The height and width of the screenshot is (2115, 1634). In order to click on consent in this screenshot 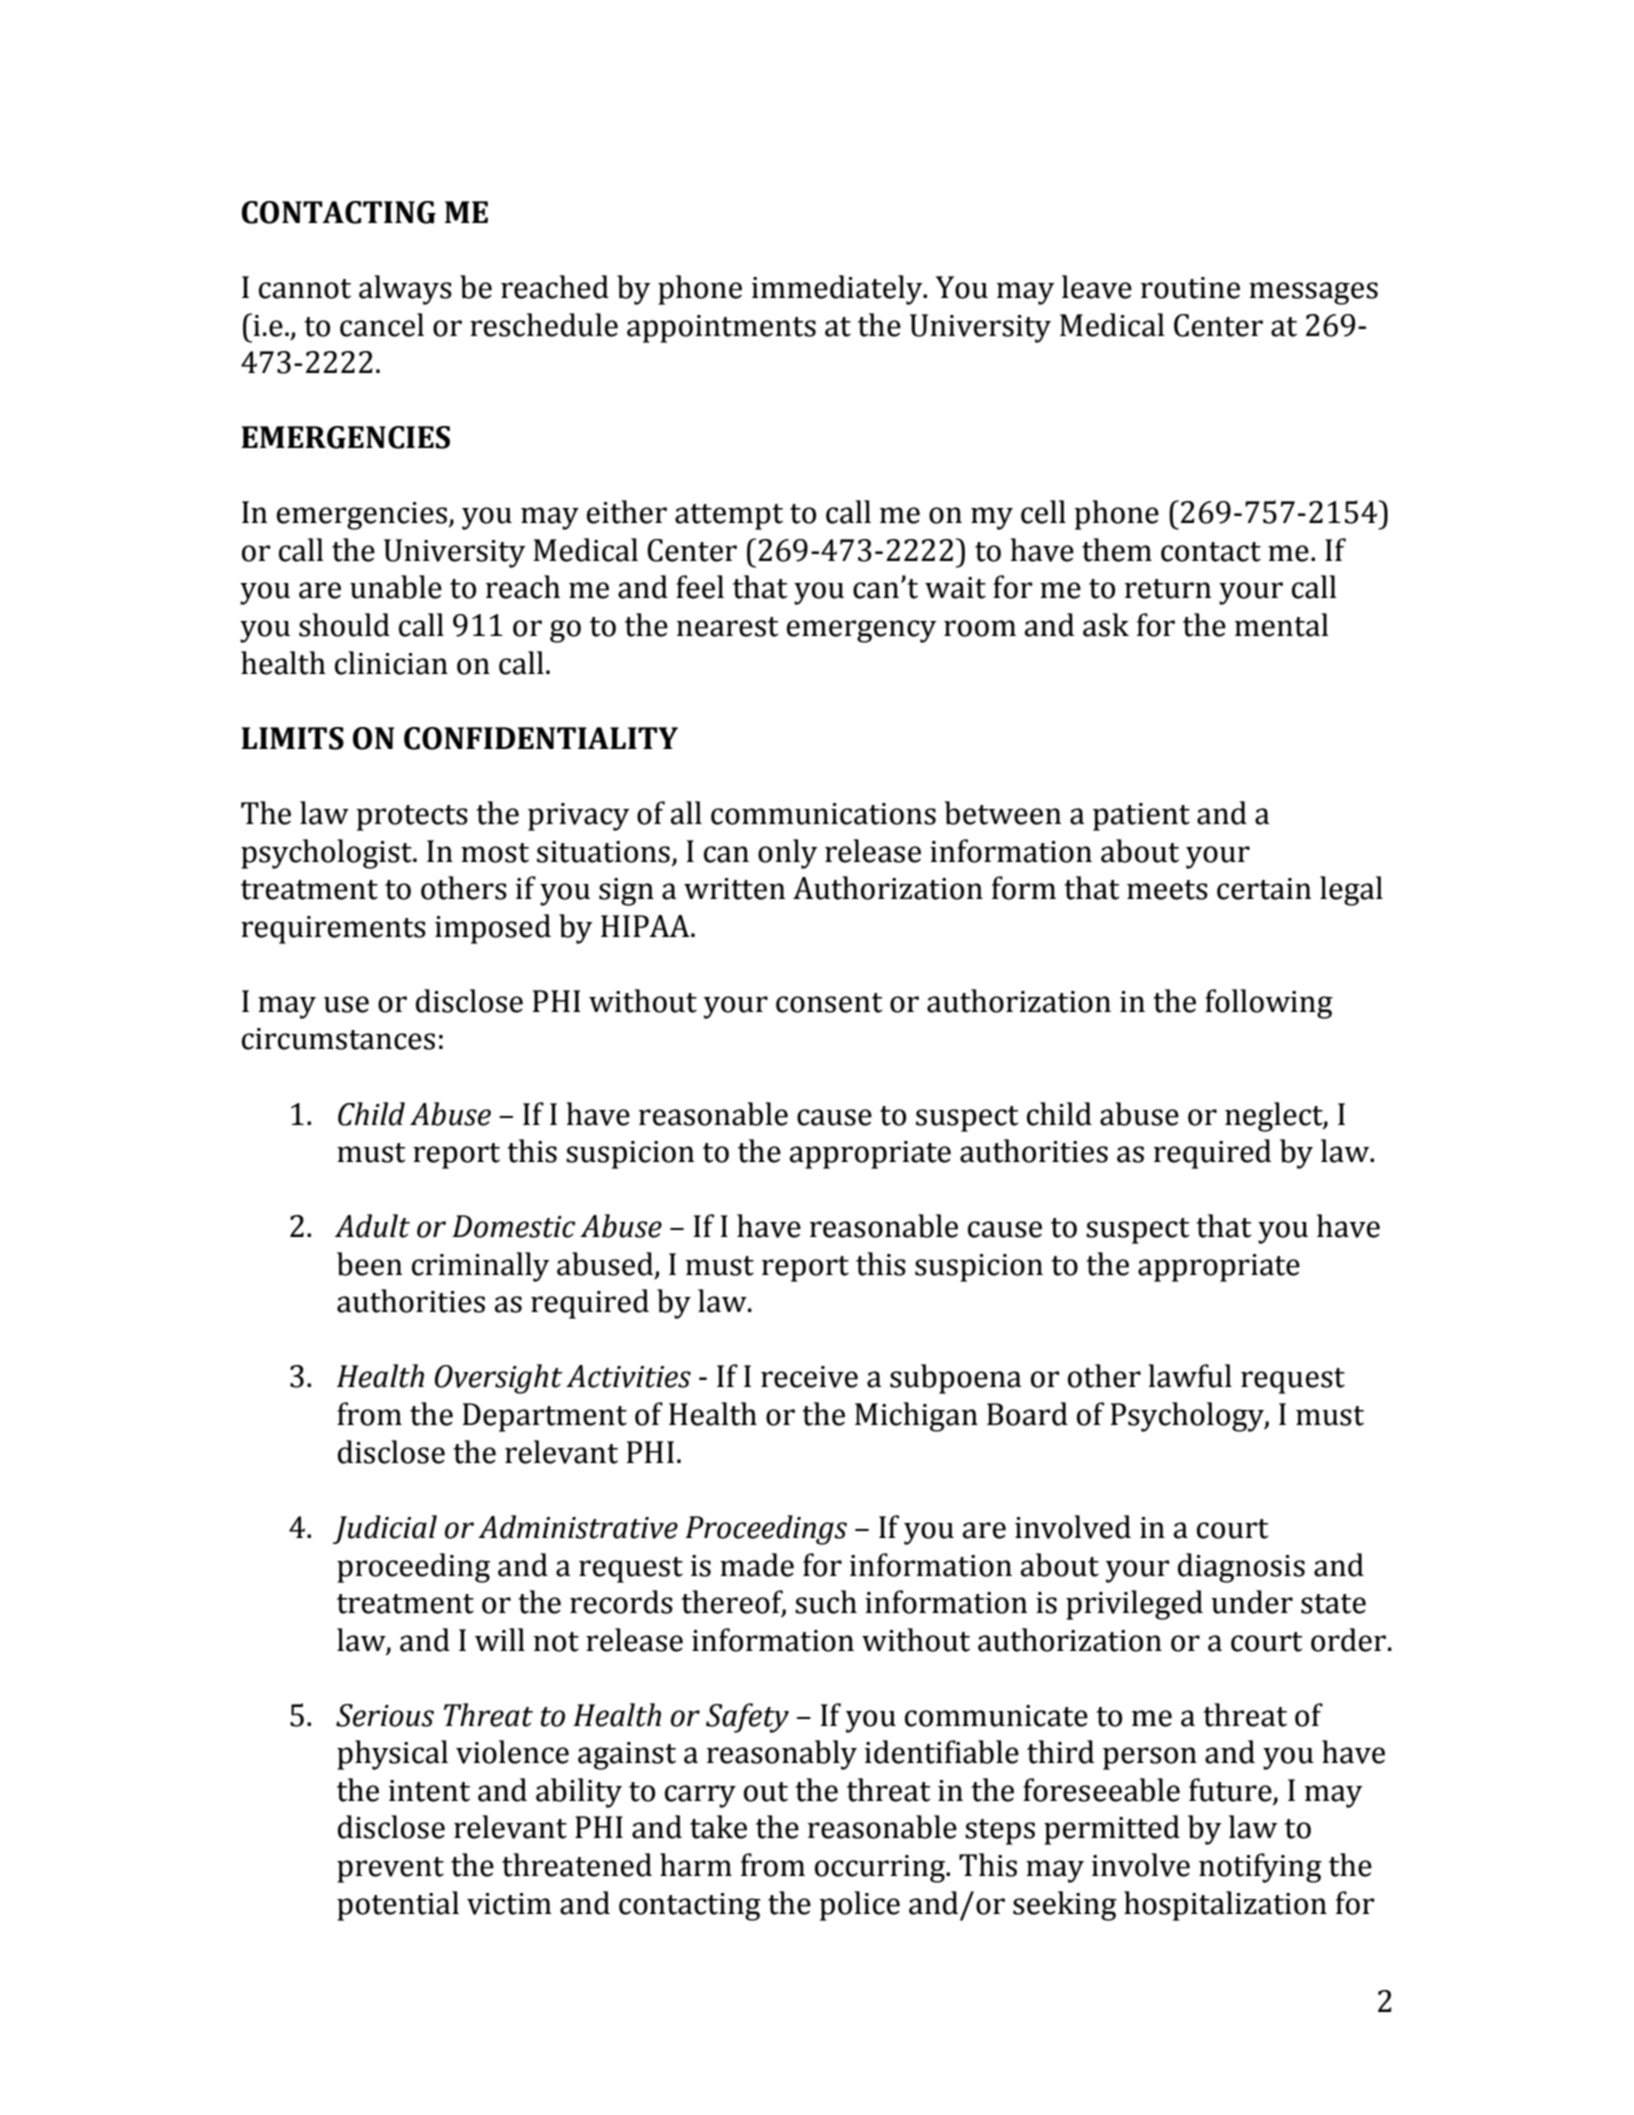, I will do `click(829, 1003)`.
